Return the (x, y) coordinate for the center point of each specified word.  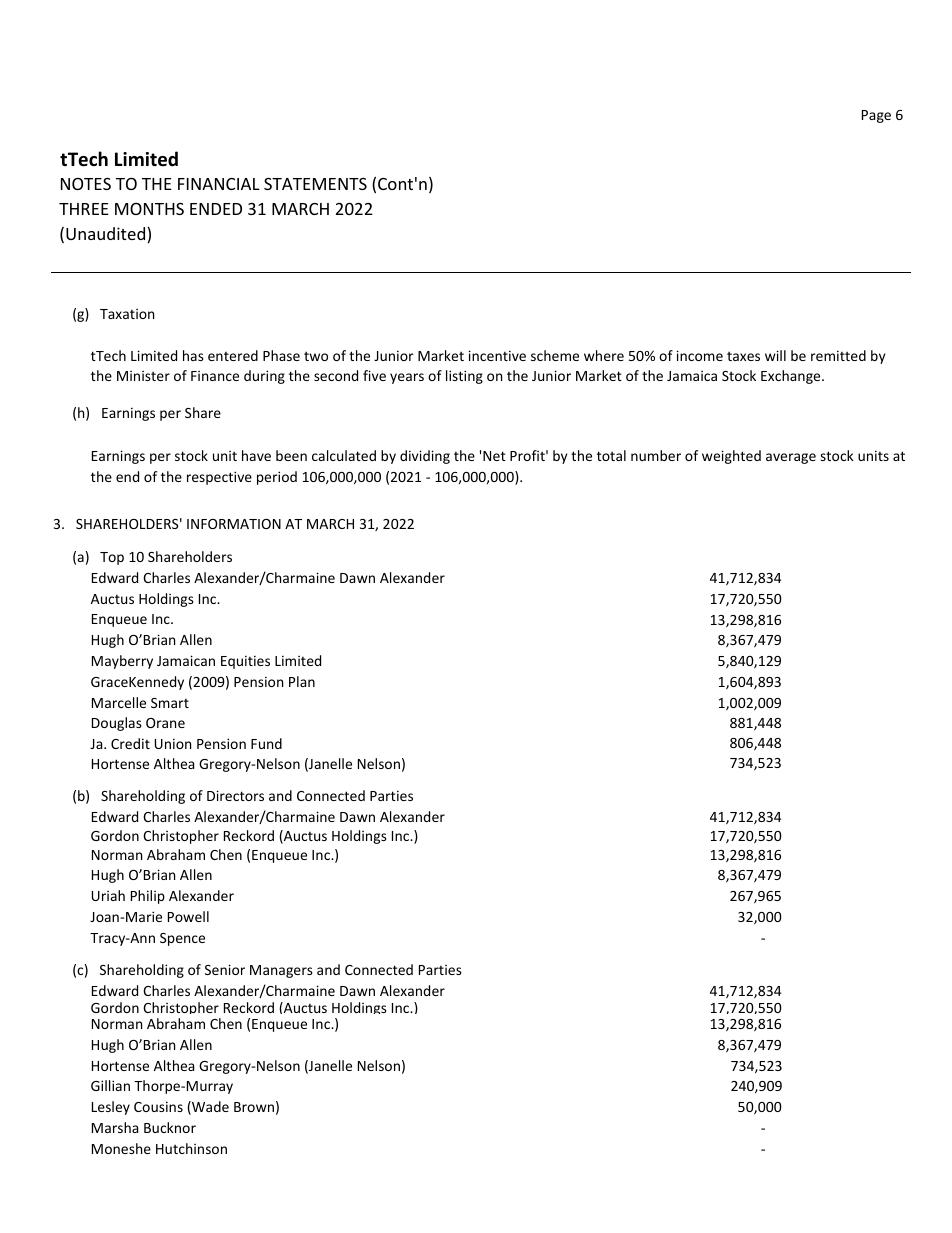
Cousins (158, 1106)
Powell (188, 916)
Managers (281, 971)
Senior (225, 969)
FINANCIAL (219, 184)
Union (173, 743)
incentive (497, 355)
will (775, 355)
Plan (302, 681)
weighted (731, 457)
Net (494, 456)
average (791, 458)
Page (876, 116)
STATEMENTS (315, 184)
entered (233, 355)
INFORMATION (234, 524)
